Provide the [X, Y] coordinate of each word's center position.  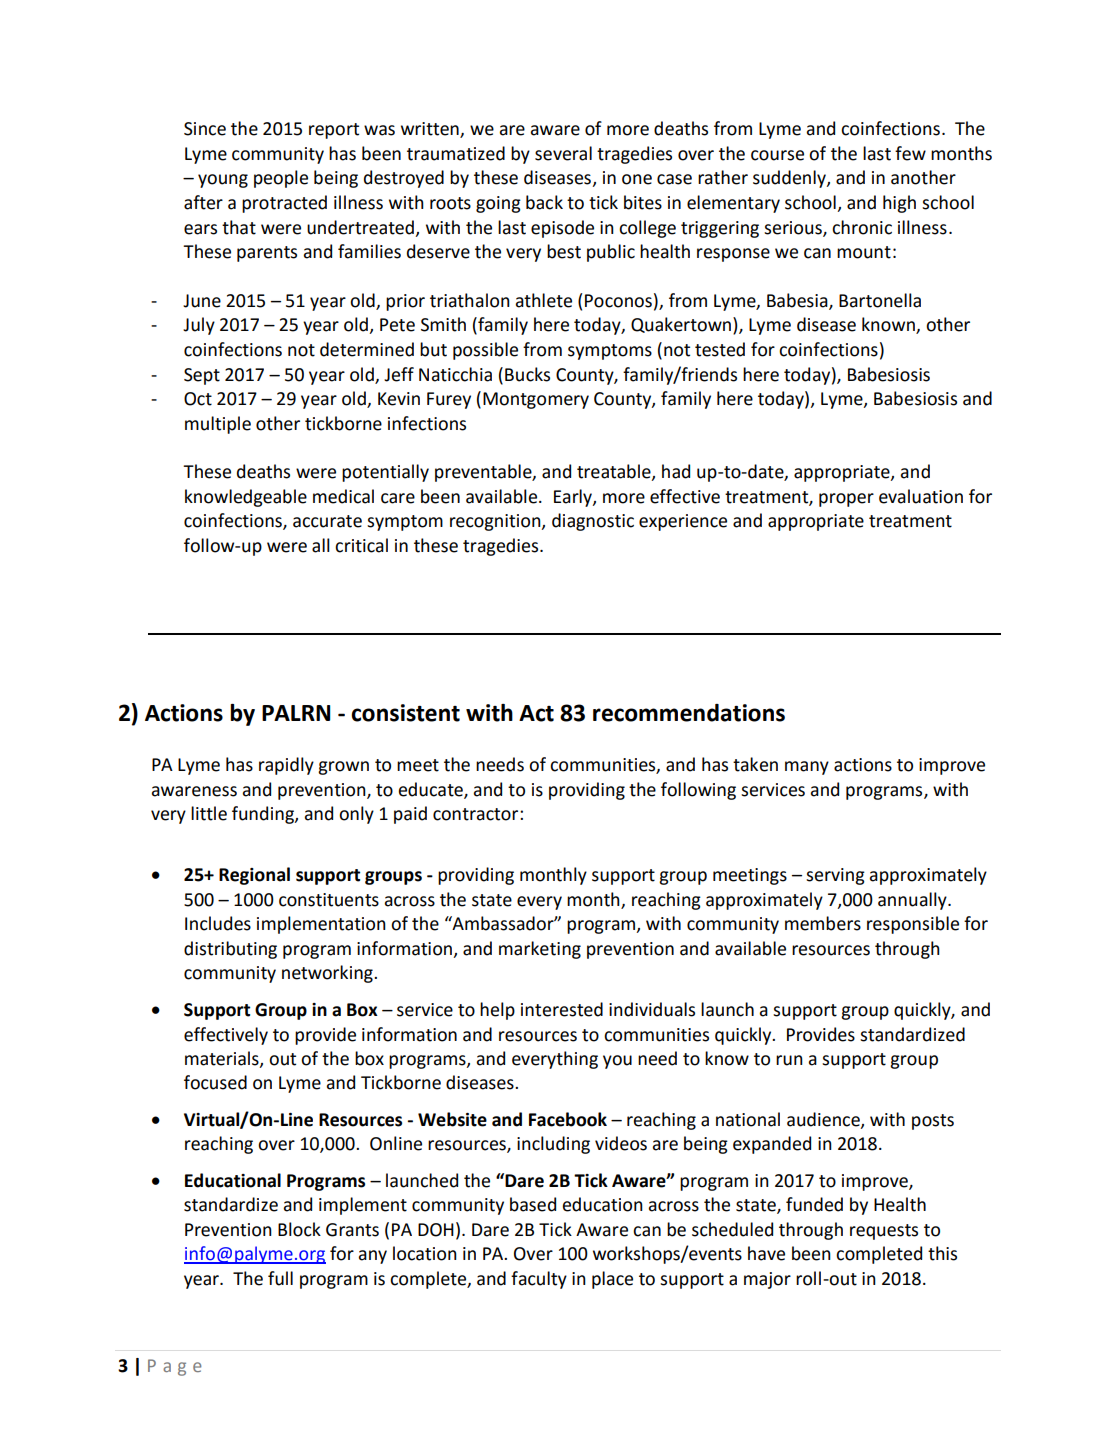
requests [884, 1232]
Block [299, 1229]
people [281, 179]
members [823, 923]
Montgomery [536, 400]
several [563, 153]
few [910, 153]
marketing [540, 950]
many [807, 768]
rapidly [286, 766]
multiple [218, 425]
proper [846, 500]
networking [328, 974]
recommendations [689, 713]
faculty [539, 1280]
